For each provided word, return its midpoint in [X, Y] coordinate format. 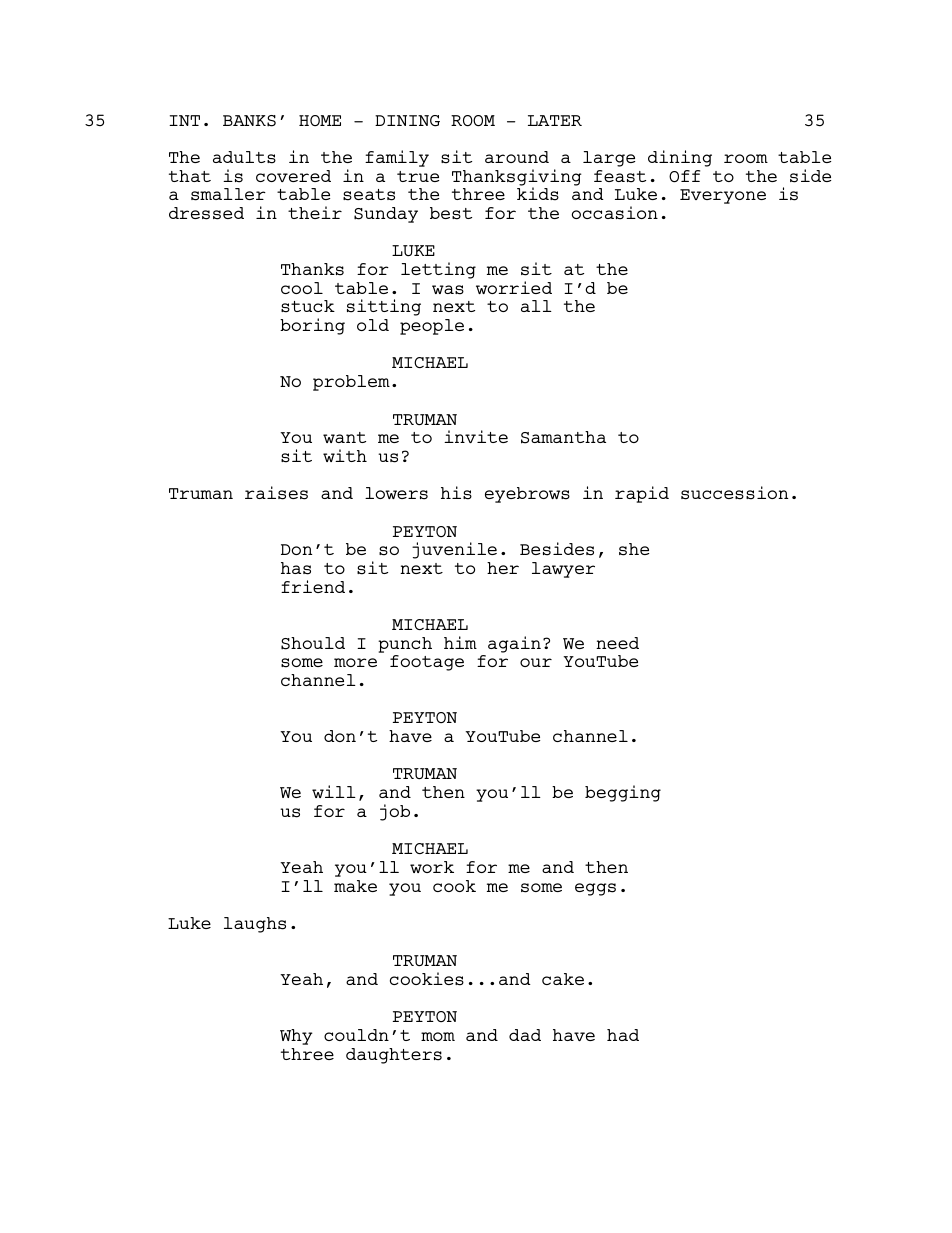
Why [296, 1037]
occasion [615, 213]
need [617, 643]
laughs [255, 925]
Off [684, 176]
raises [276, 493]
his [456, 493]
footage [427, 663]
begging [623, 793]
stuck [308, 306]
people [432, 327]
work [432, 867]
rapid [642, 494]
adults [244, 157]
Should [313, 643]
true [418, 176]
